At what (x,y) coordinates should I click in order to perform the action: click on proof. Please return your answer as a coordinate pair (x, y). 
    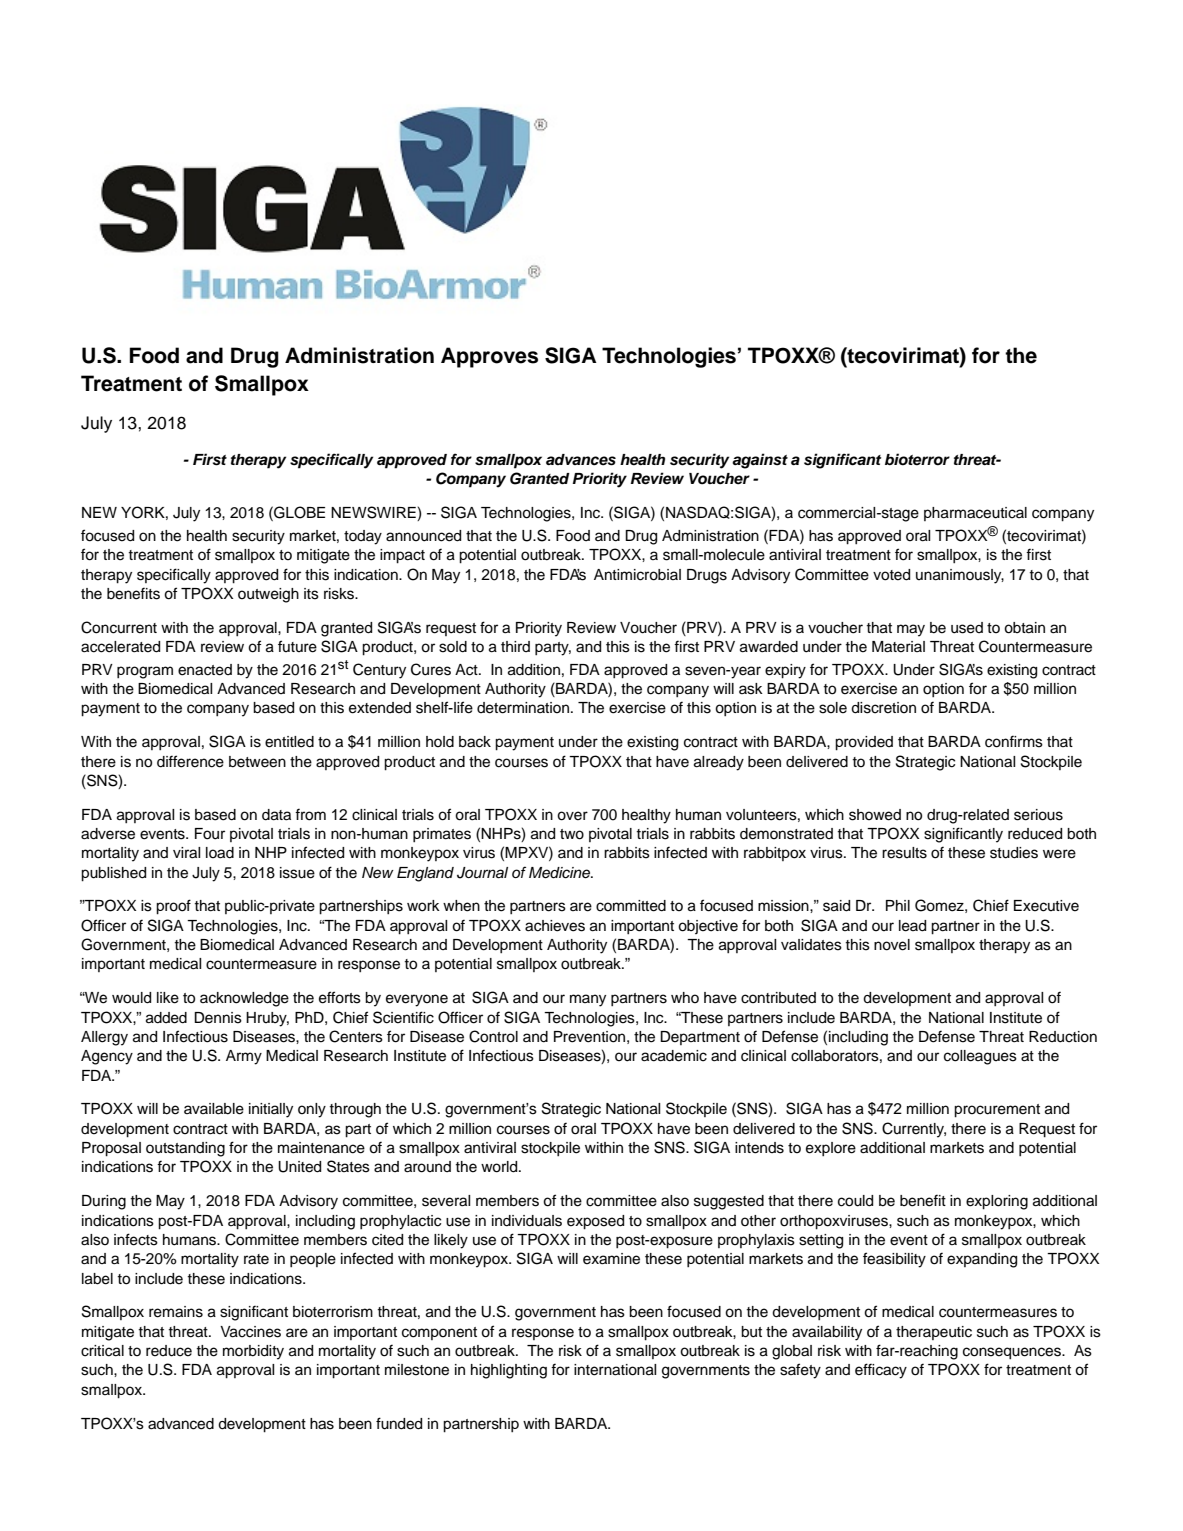
    Looking at the image, I should click on (173, 907).
